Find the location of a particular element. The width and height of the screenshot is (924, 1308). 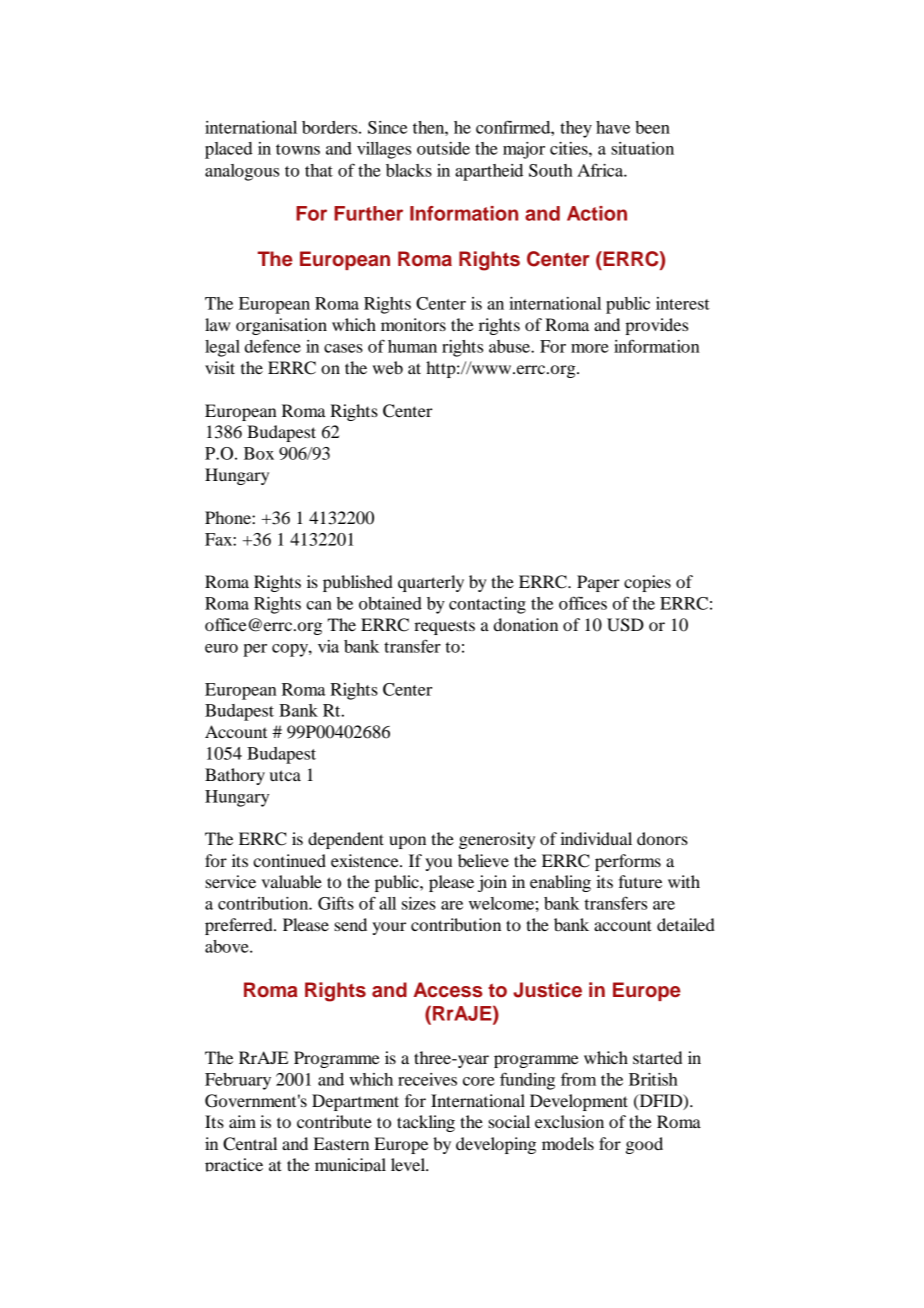

USD is located at coordinates (625, 625).
